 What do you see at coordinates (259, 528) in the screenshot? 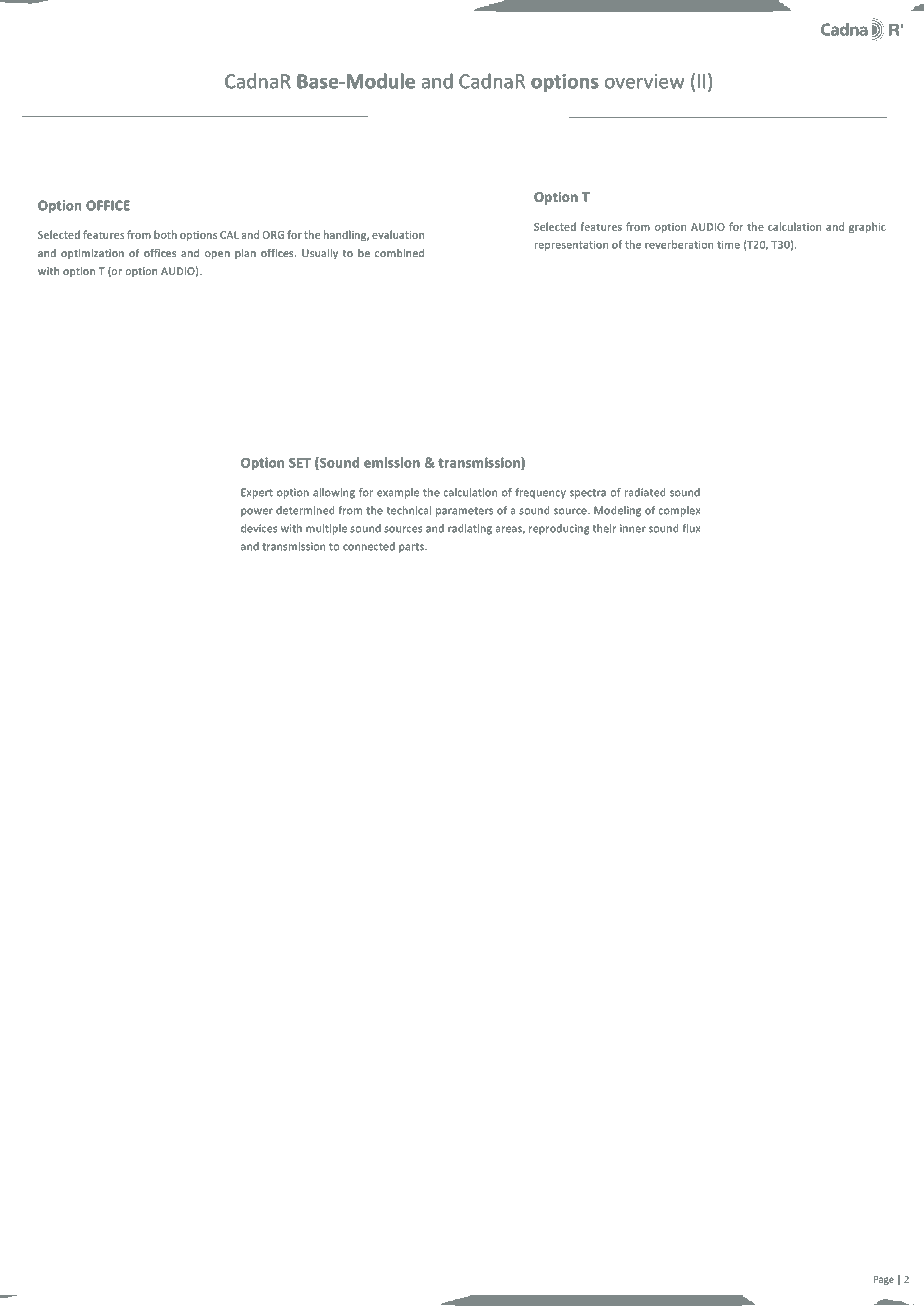
I see `devices` at bounding box center [259, 528].
